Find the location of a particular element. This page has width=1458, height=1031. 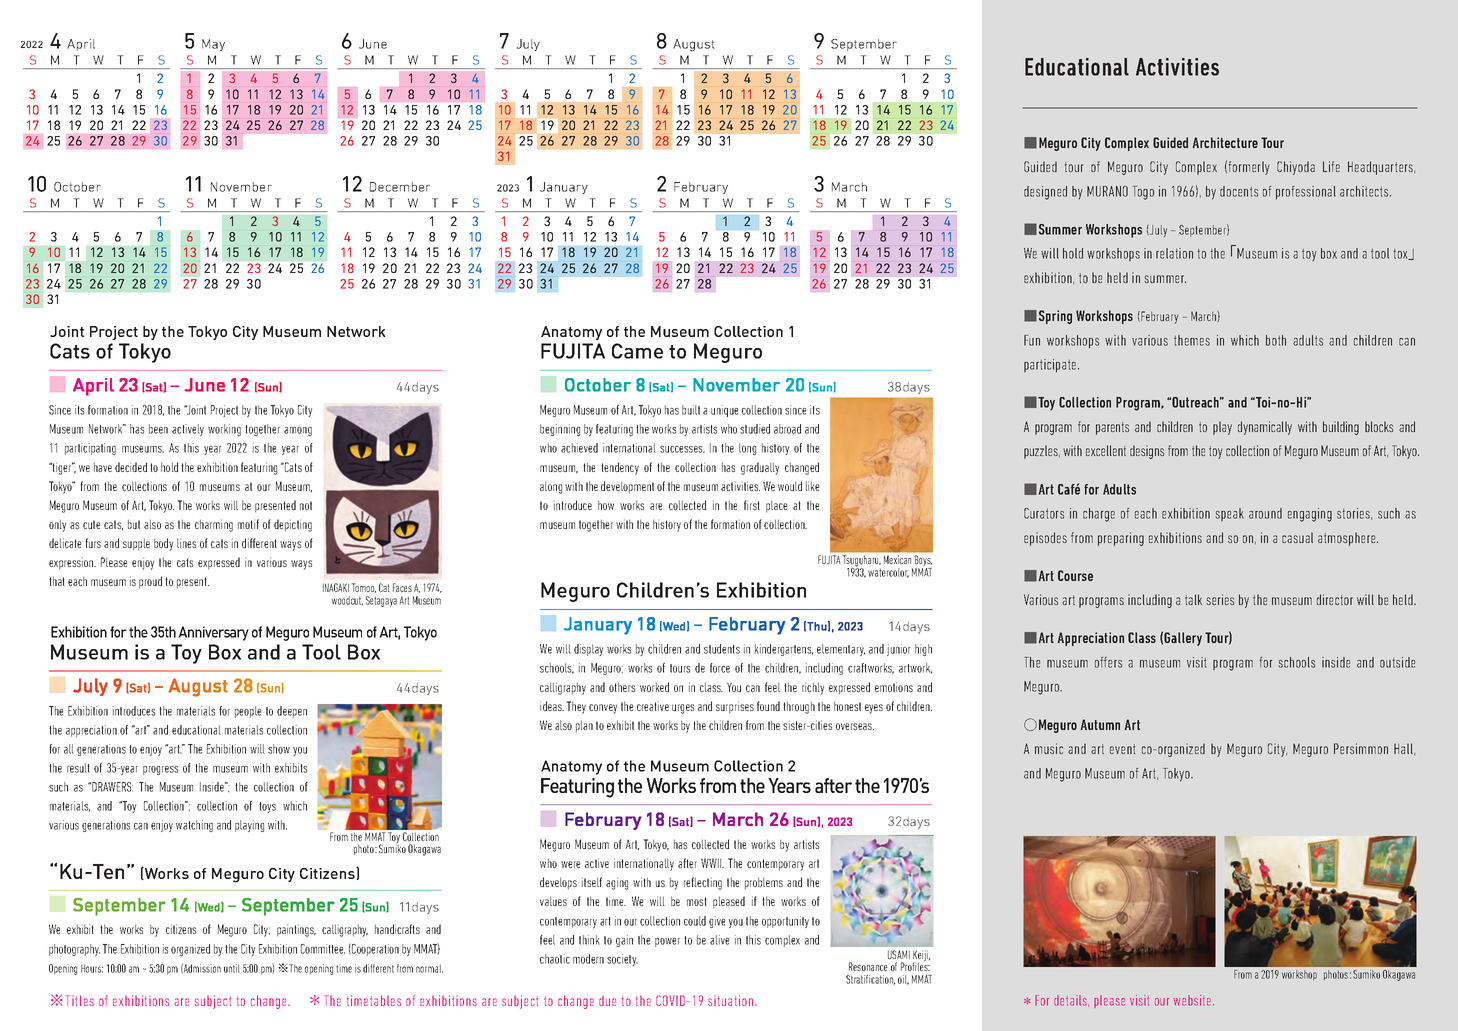

until is located at coordinates (232, 968).
